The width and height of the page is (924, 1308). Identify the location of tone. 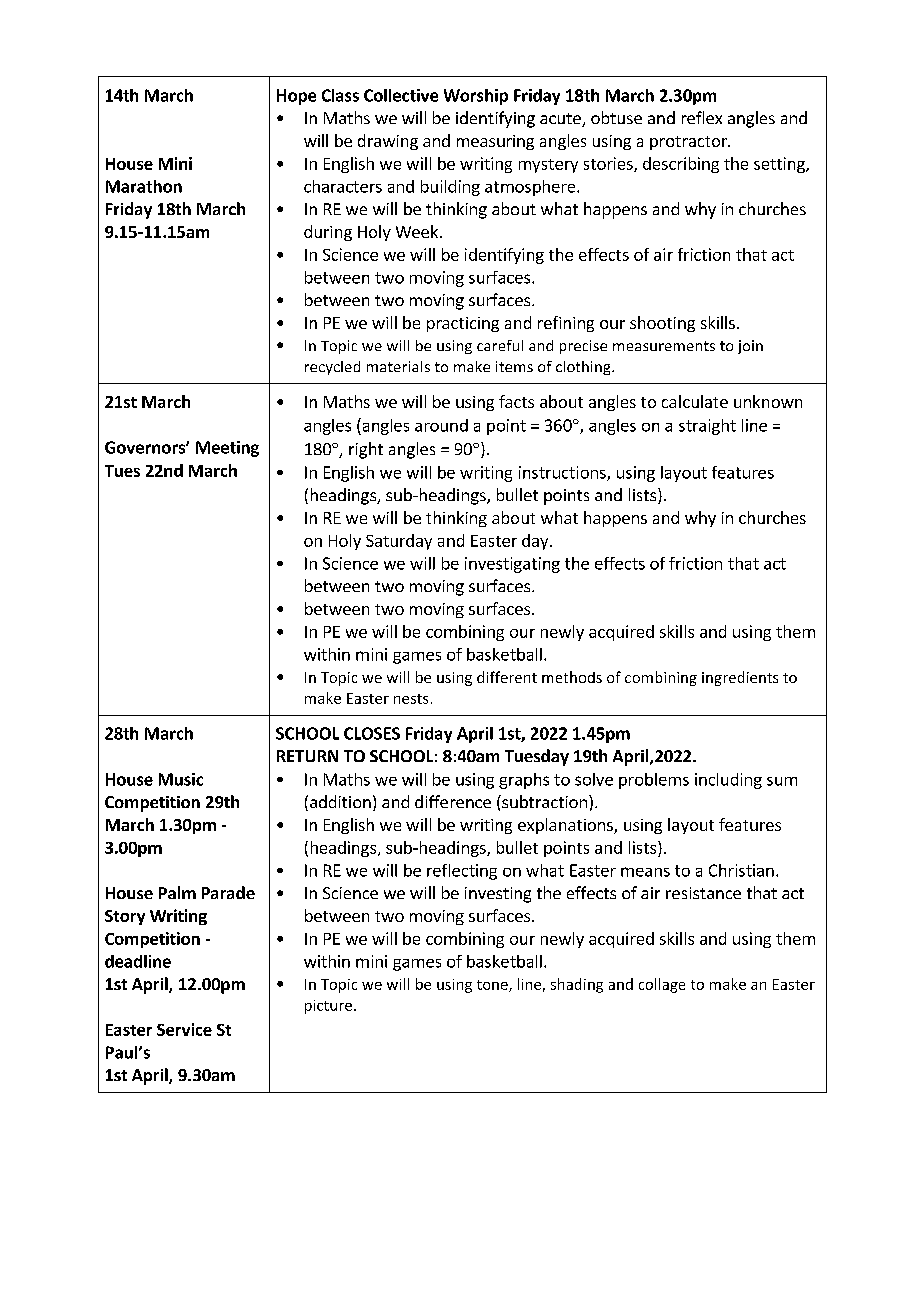
(493, 986).
